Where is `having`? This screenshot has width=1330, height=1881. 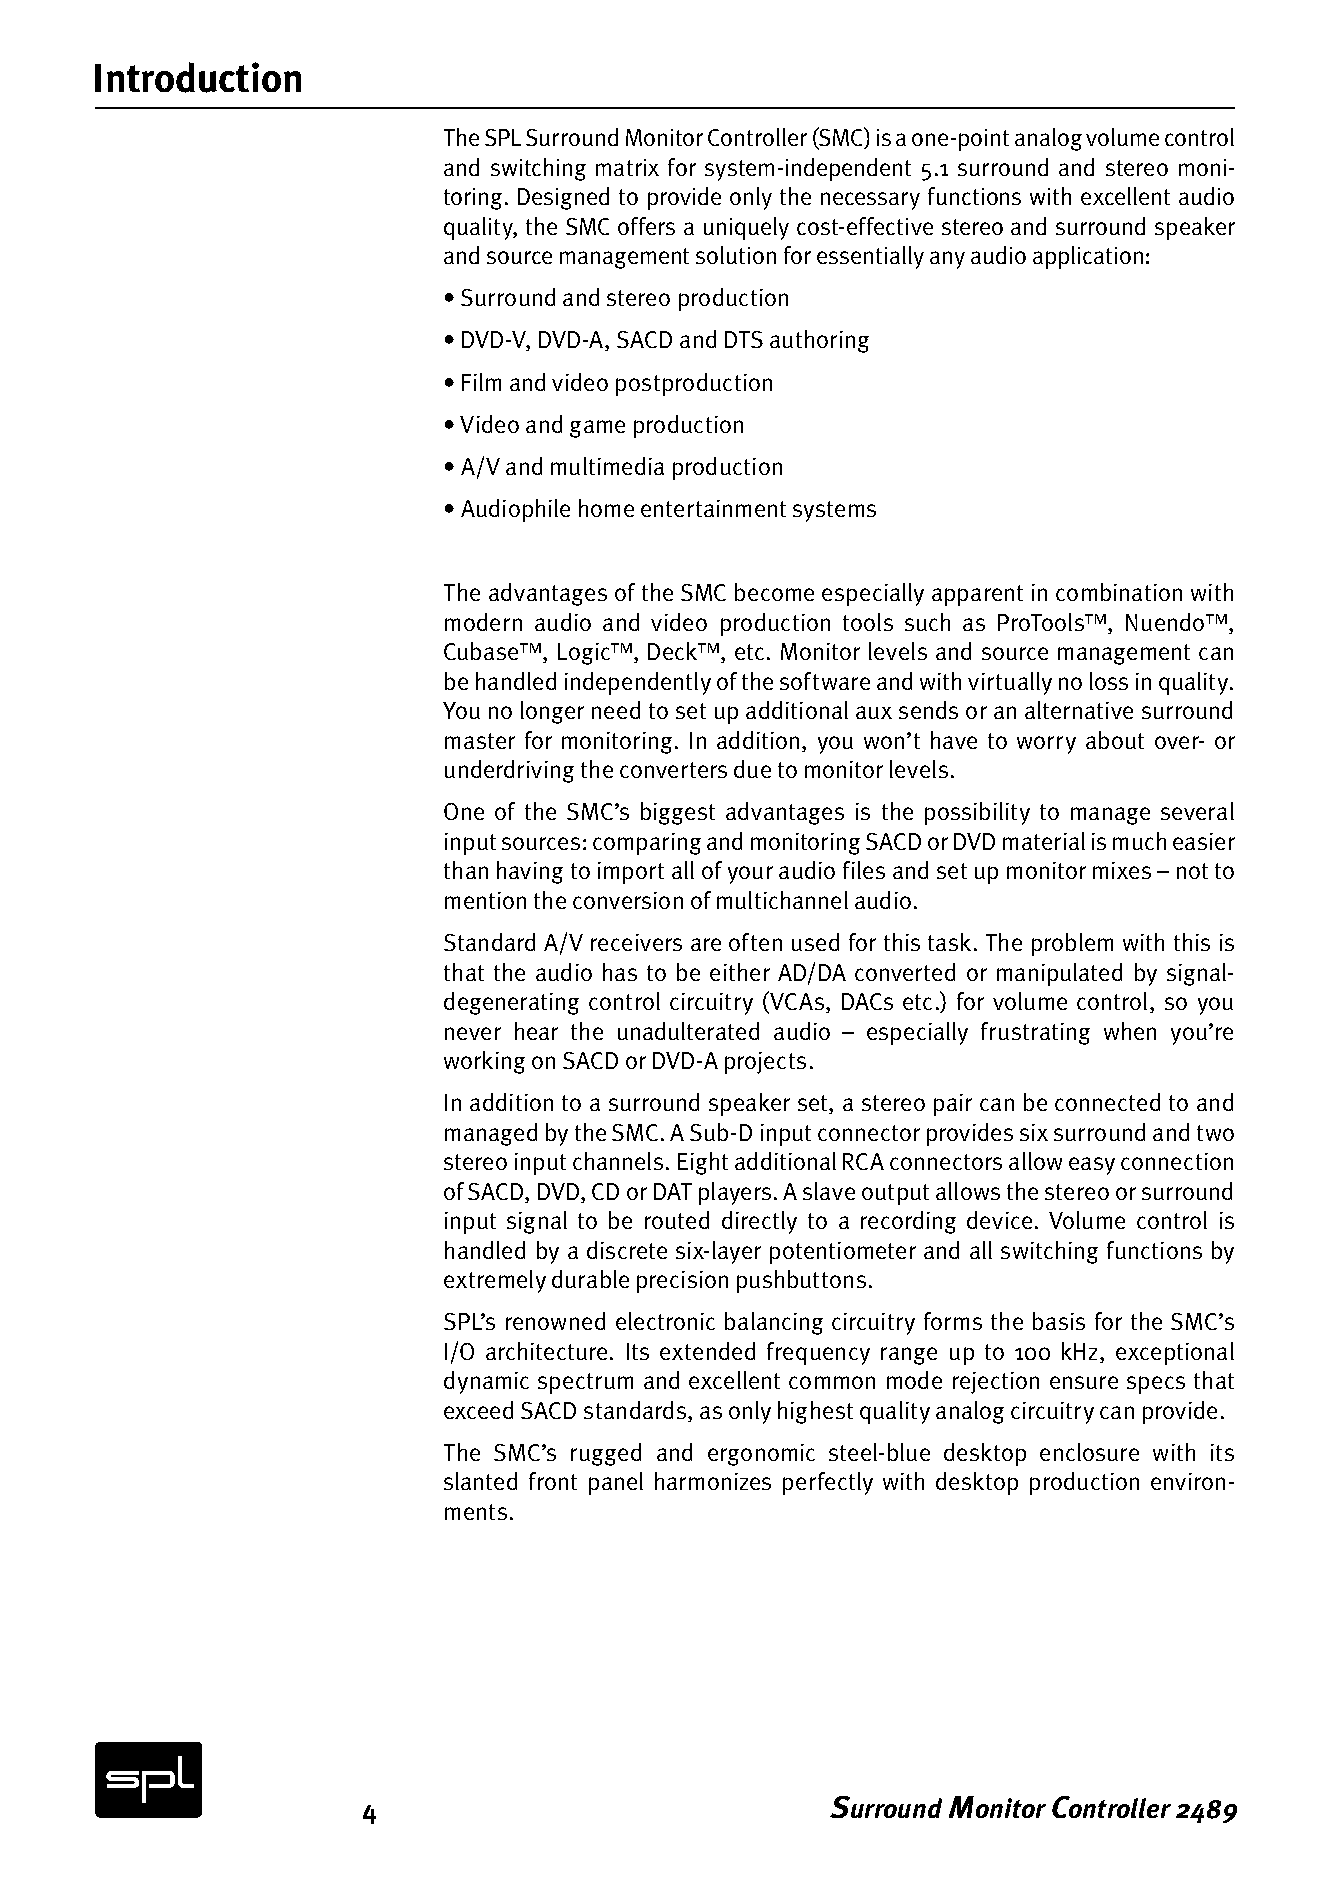 having is located at coordinates (530, 872).
